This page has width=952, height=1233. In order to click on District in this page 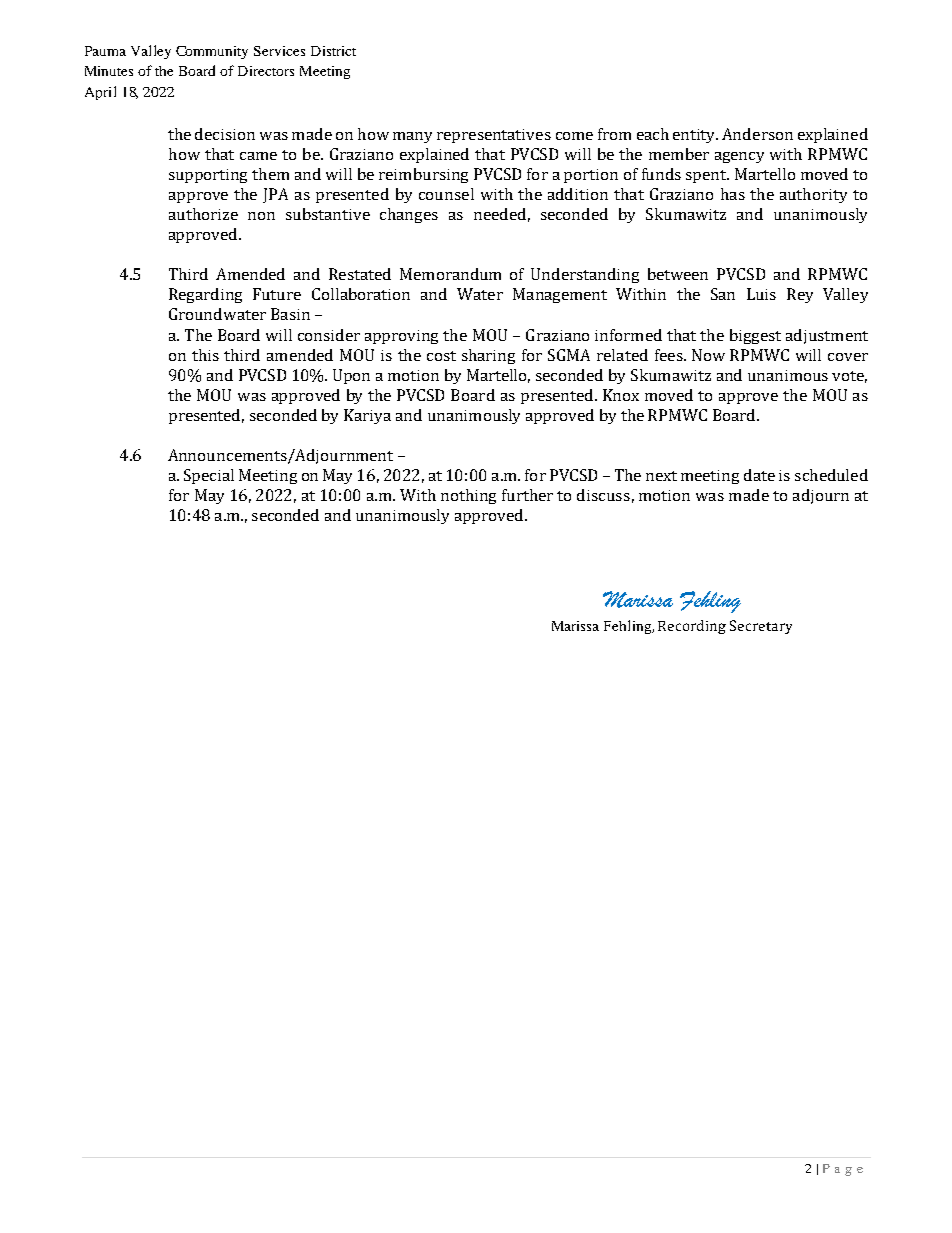, I will do `click(333, 51)`.
